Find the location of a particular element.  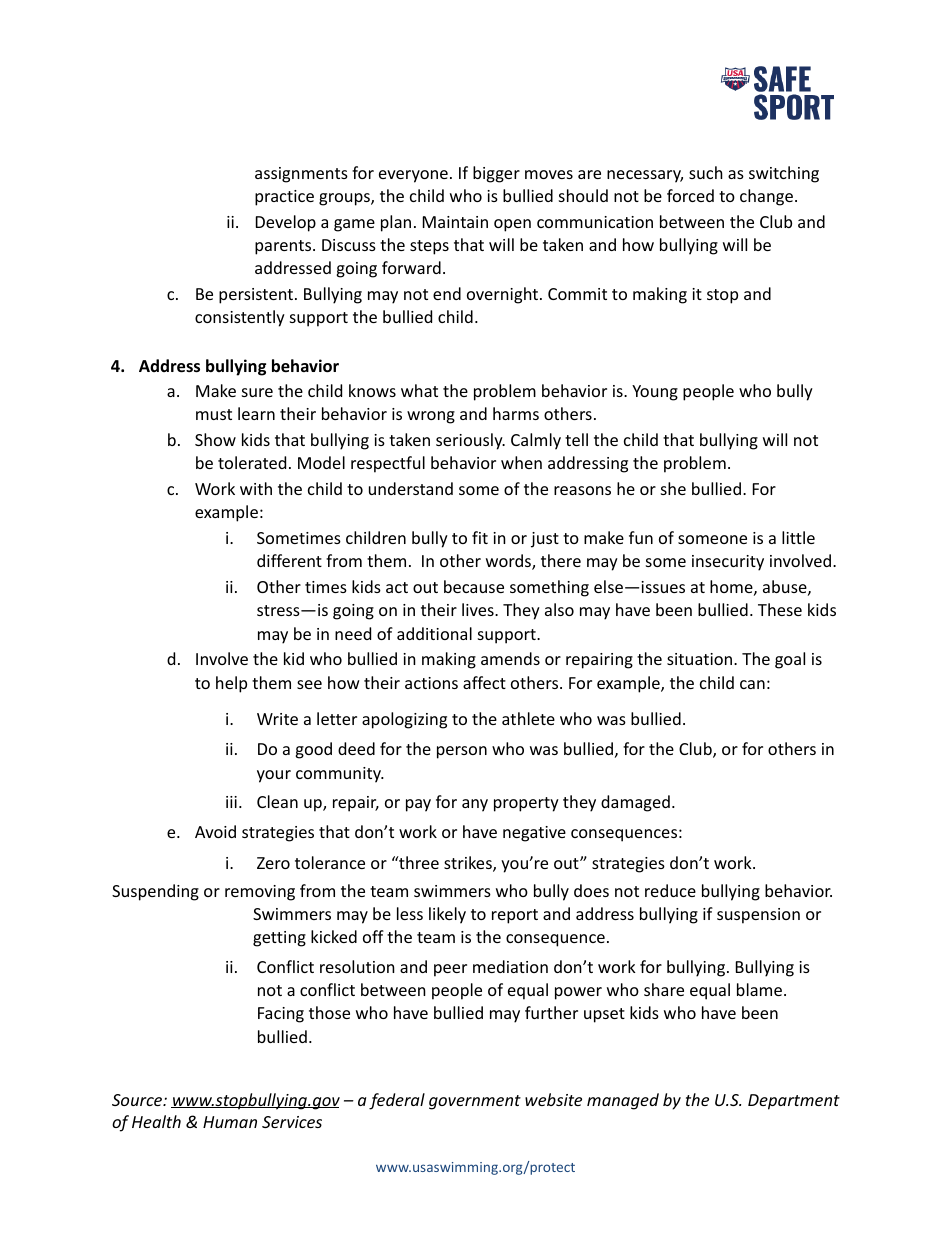

additional is located at coordinates (434, 633).
